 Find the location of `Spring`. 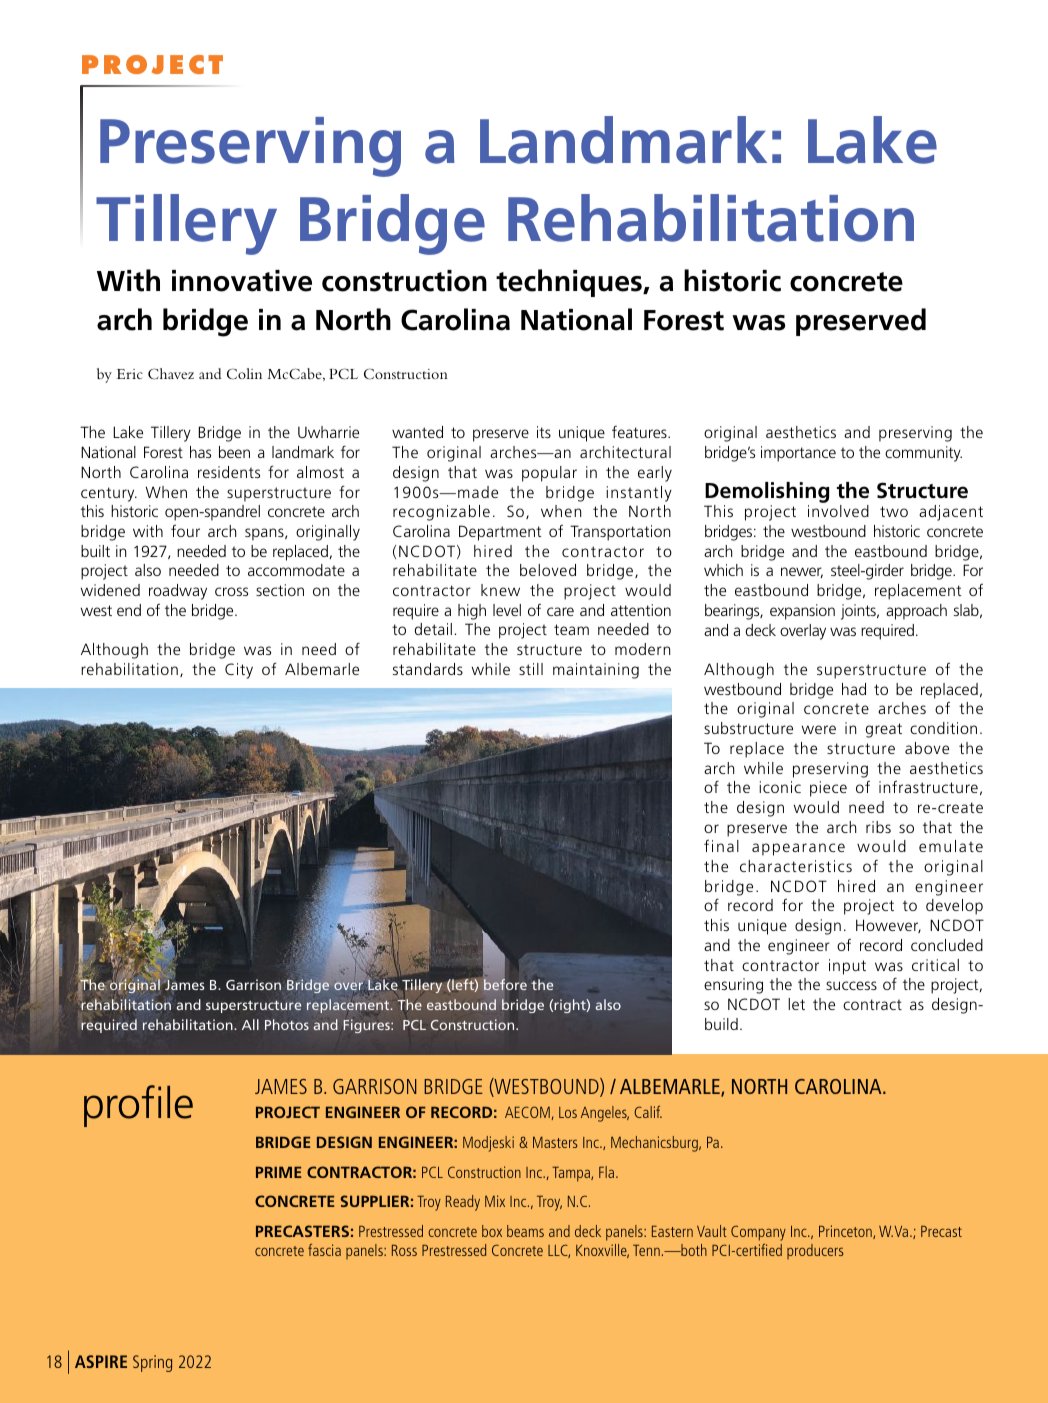

Spring is located at coordinates (152, 1363).
